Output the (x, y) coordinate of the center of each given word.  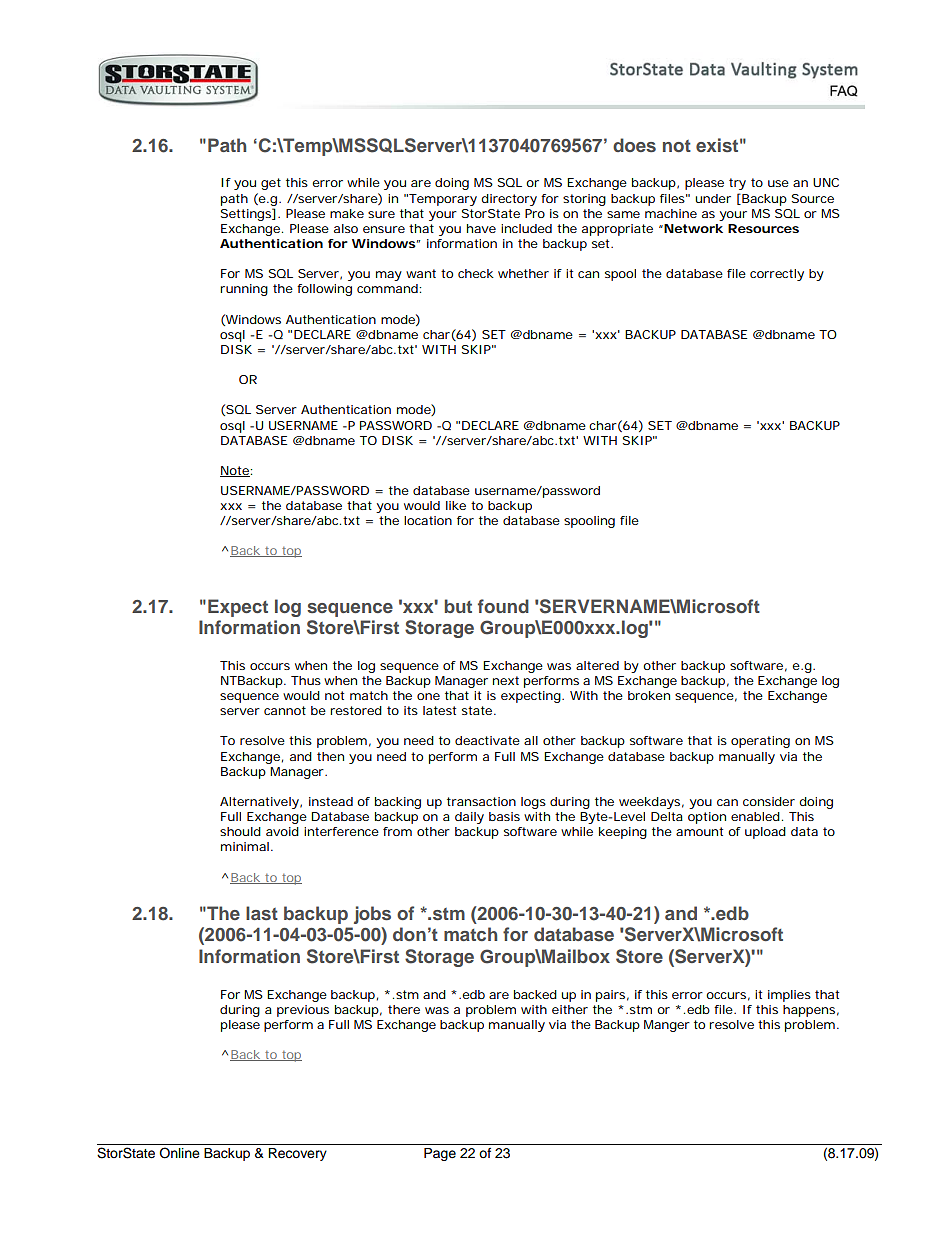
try (737, 184)
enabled (755, 816)
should (240, 831)
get (271, 184)
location (428, 520)
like (456, 505)
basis (504, 816)
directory (509, 200)
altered (597, 665)
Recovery (297, 1154)
